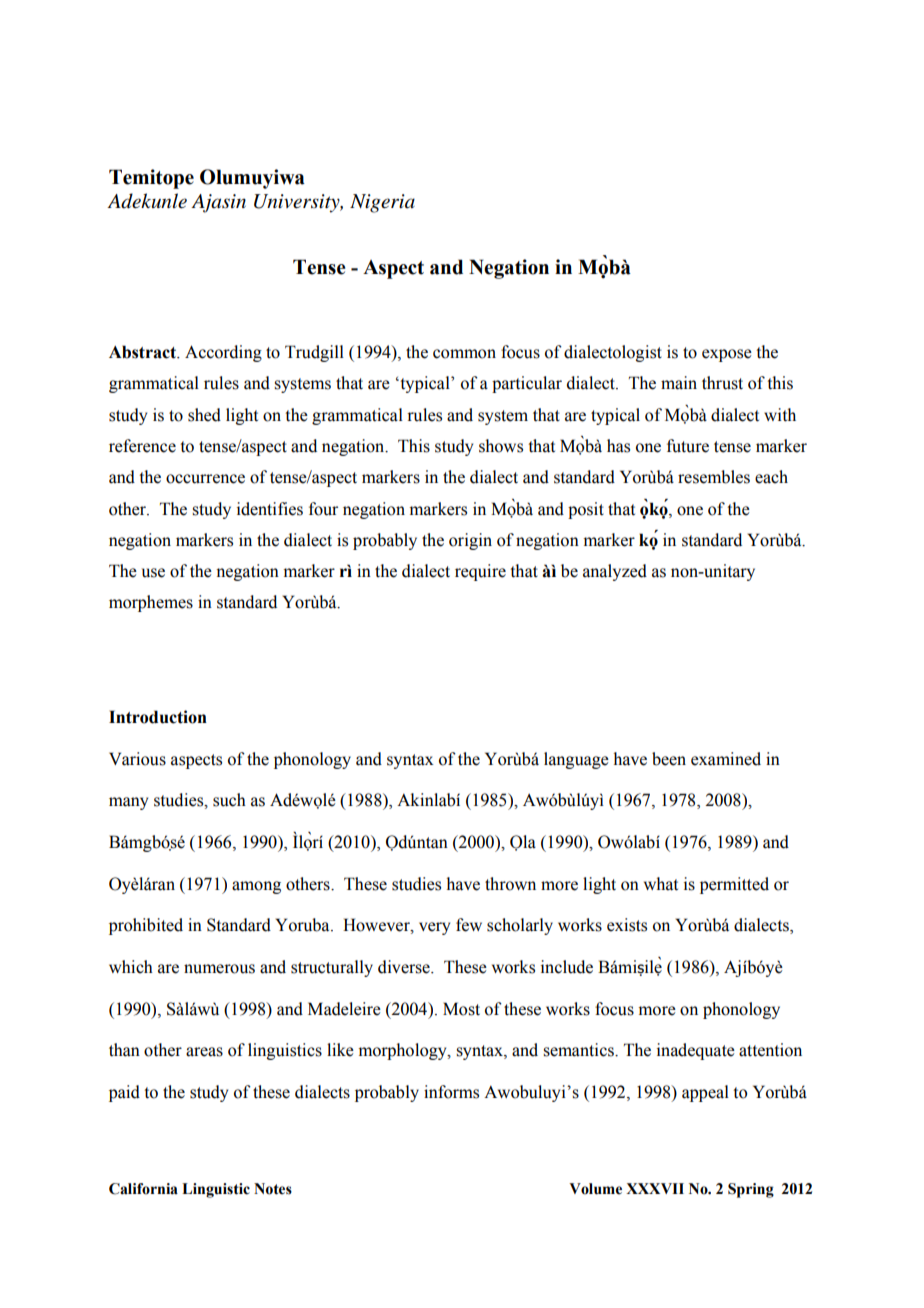 The height and width of the screenshot is (1308, 924). I want to click on occurrence, so click(205, 479).
